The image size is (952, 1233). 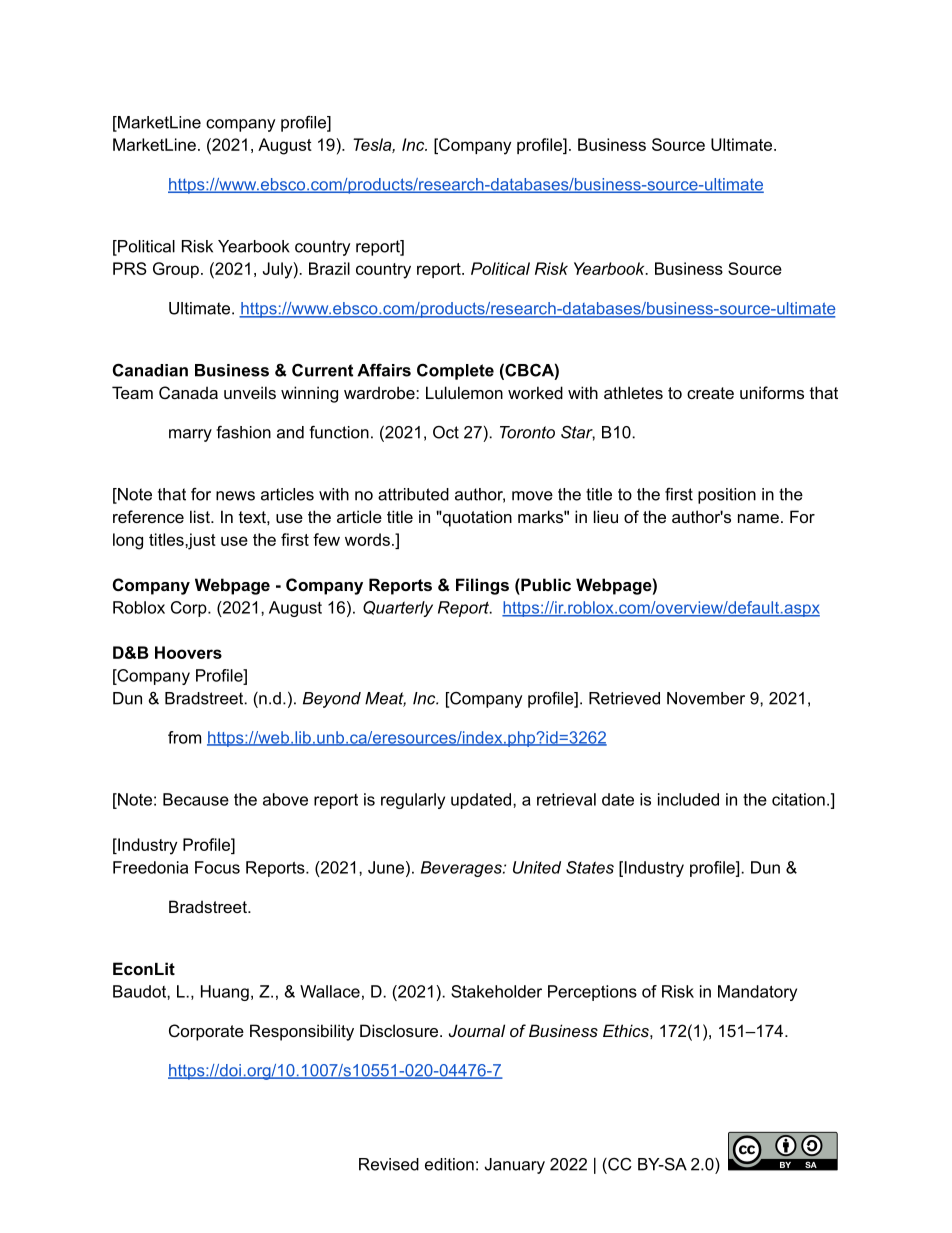 I want to click on January, so click(x=515, y=1166).
